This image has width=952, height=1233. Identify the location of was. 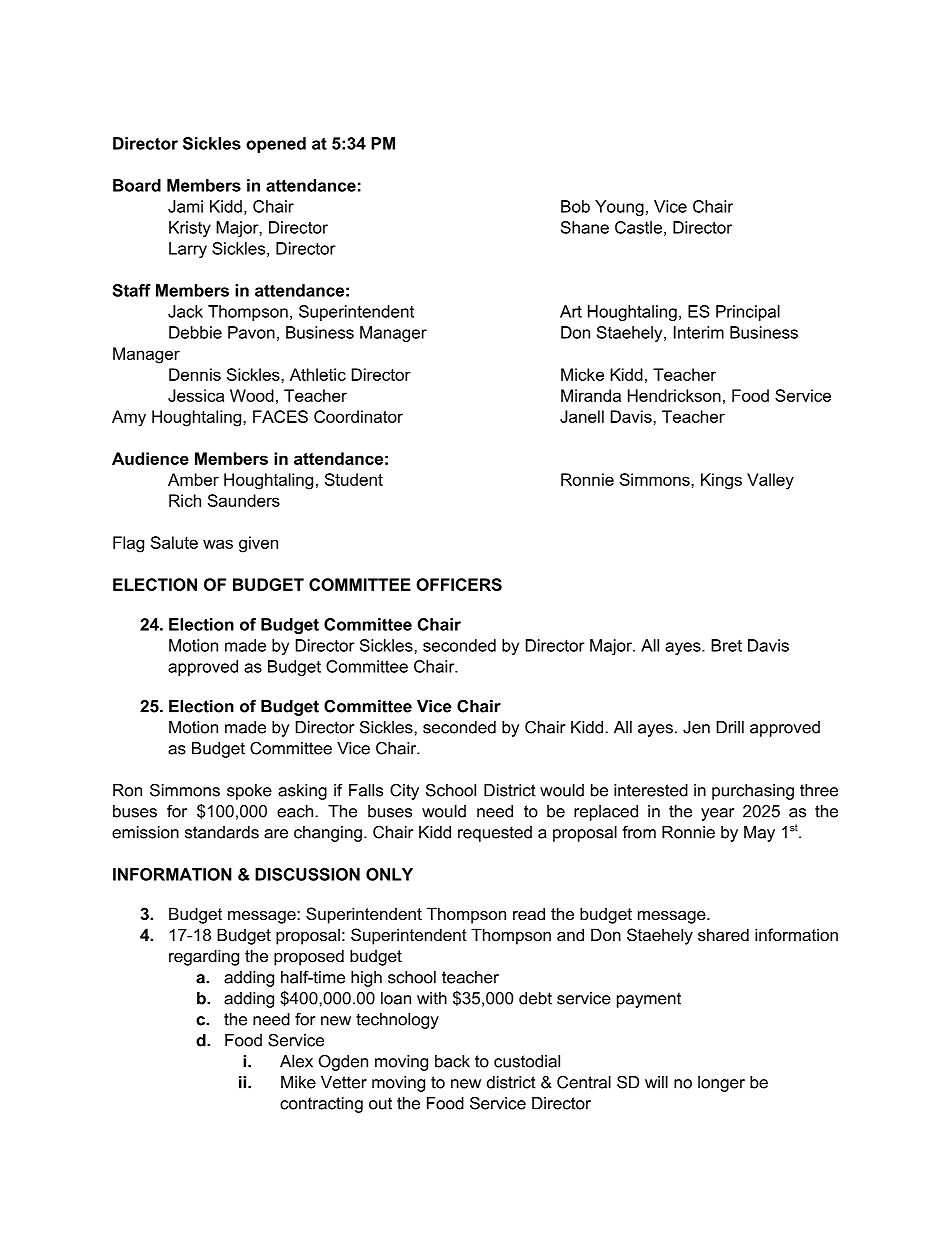
(218, 544).
